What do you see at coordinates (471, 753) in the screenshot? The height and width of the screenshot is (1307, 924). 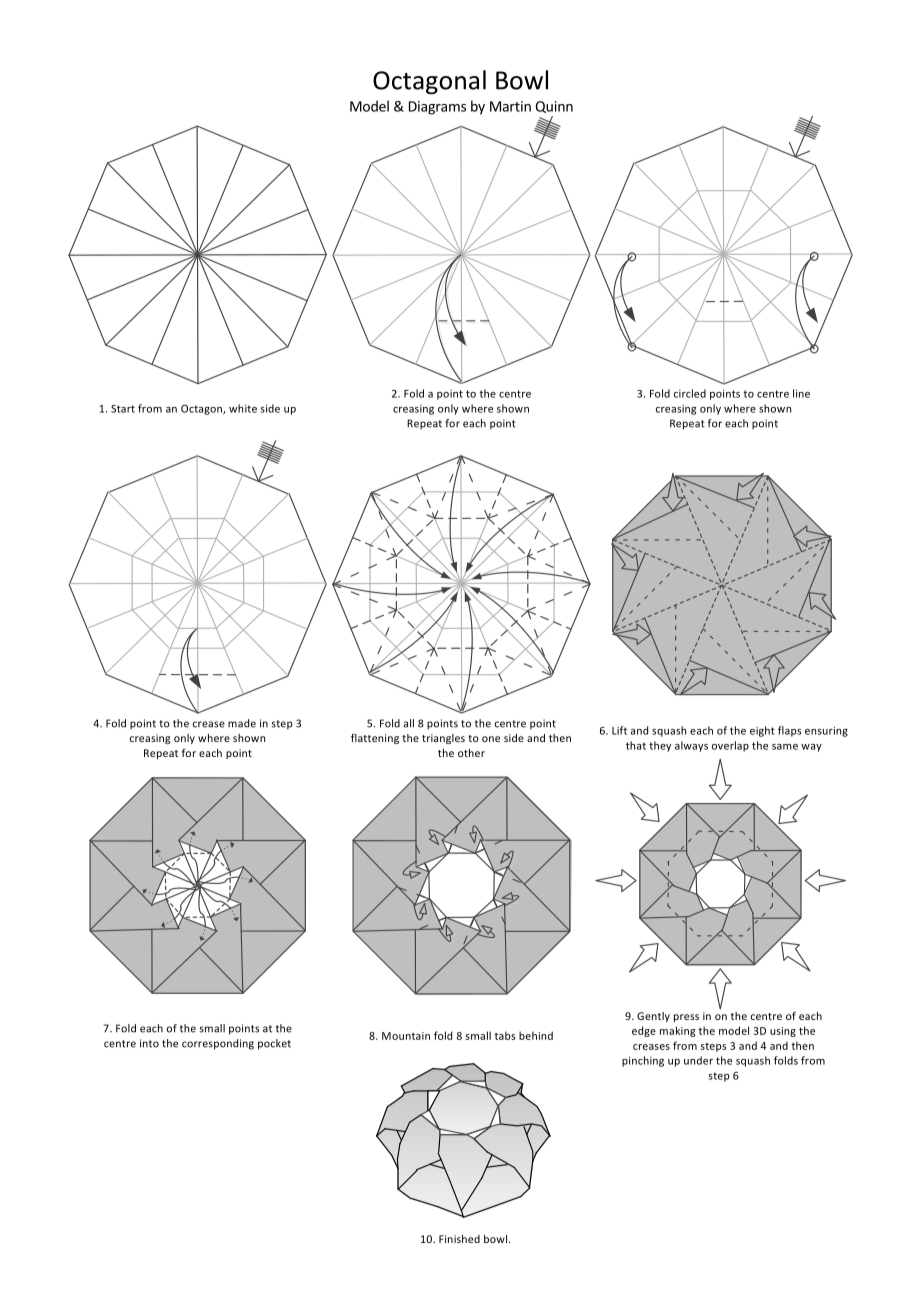 I see `other` at bounding box center [471, 753].
